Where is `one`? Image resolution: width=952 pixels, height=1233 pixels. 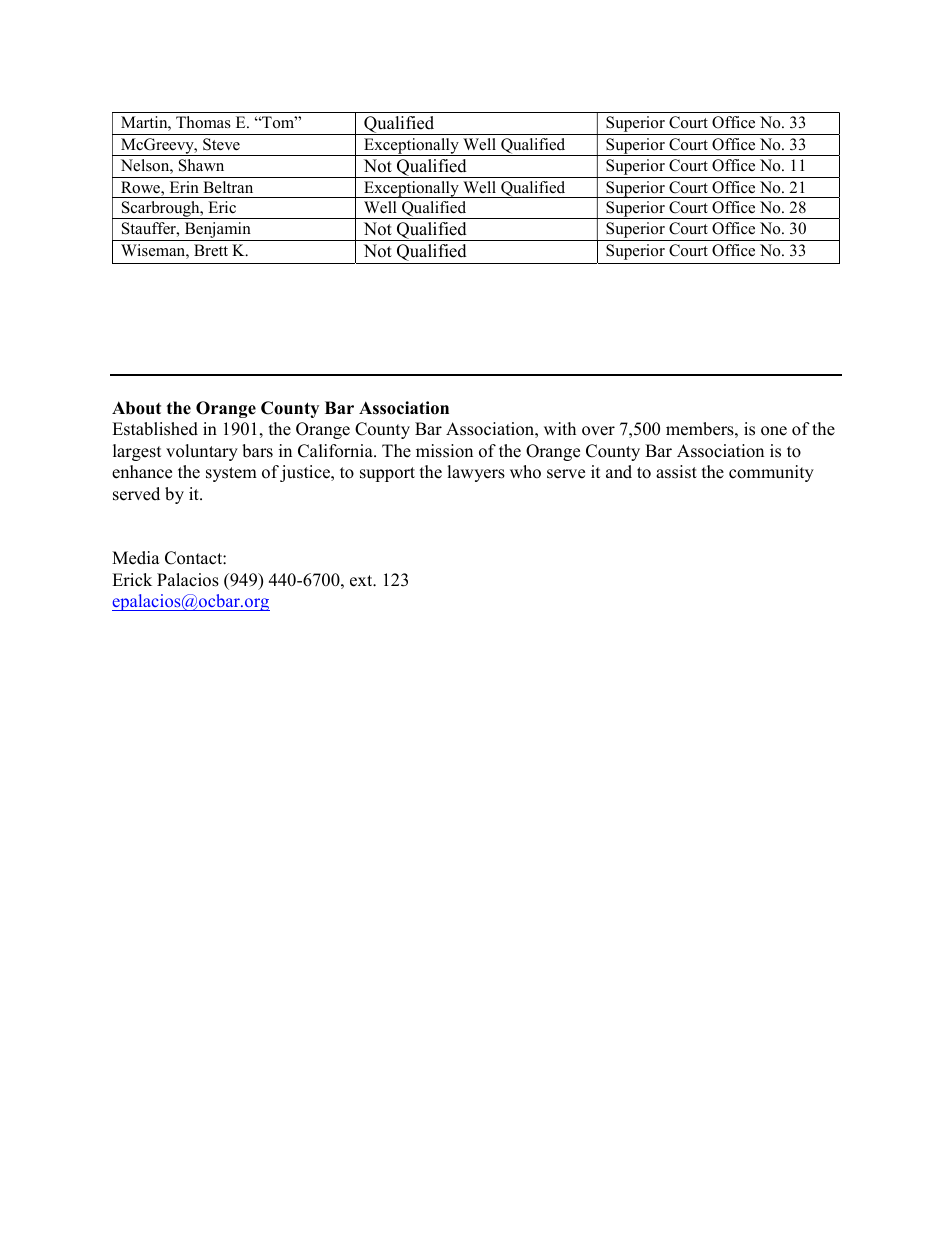 one is located at coordinates (774, 431).
